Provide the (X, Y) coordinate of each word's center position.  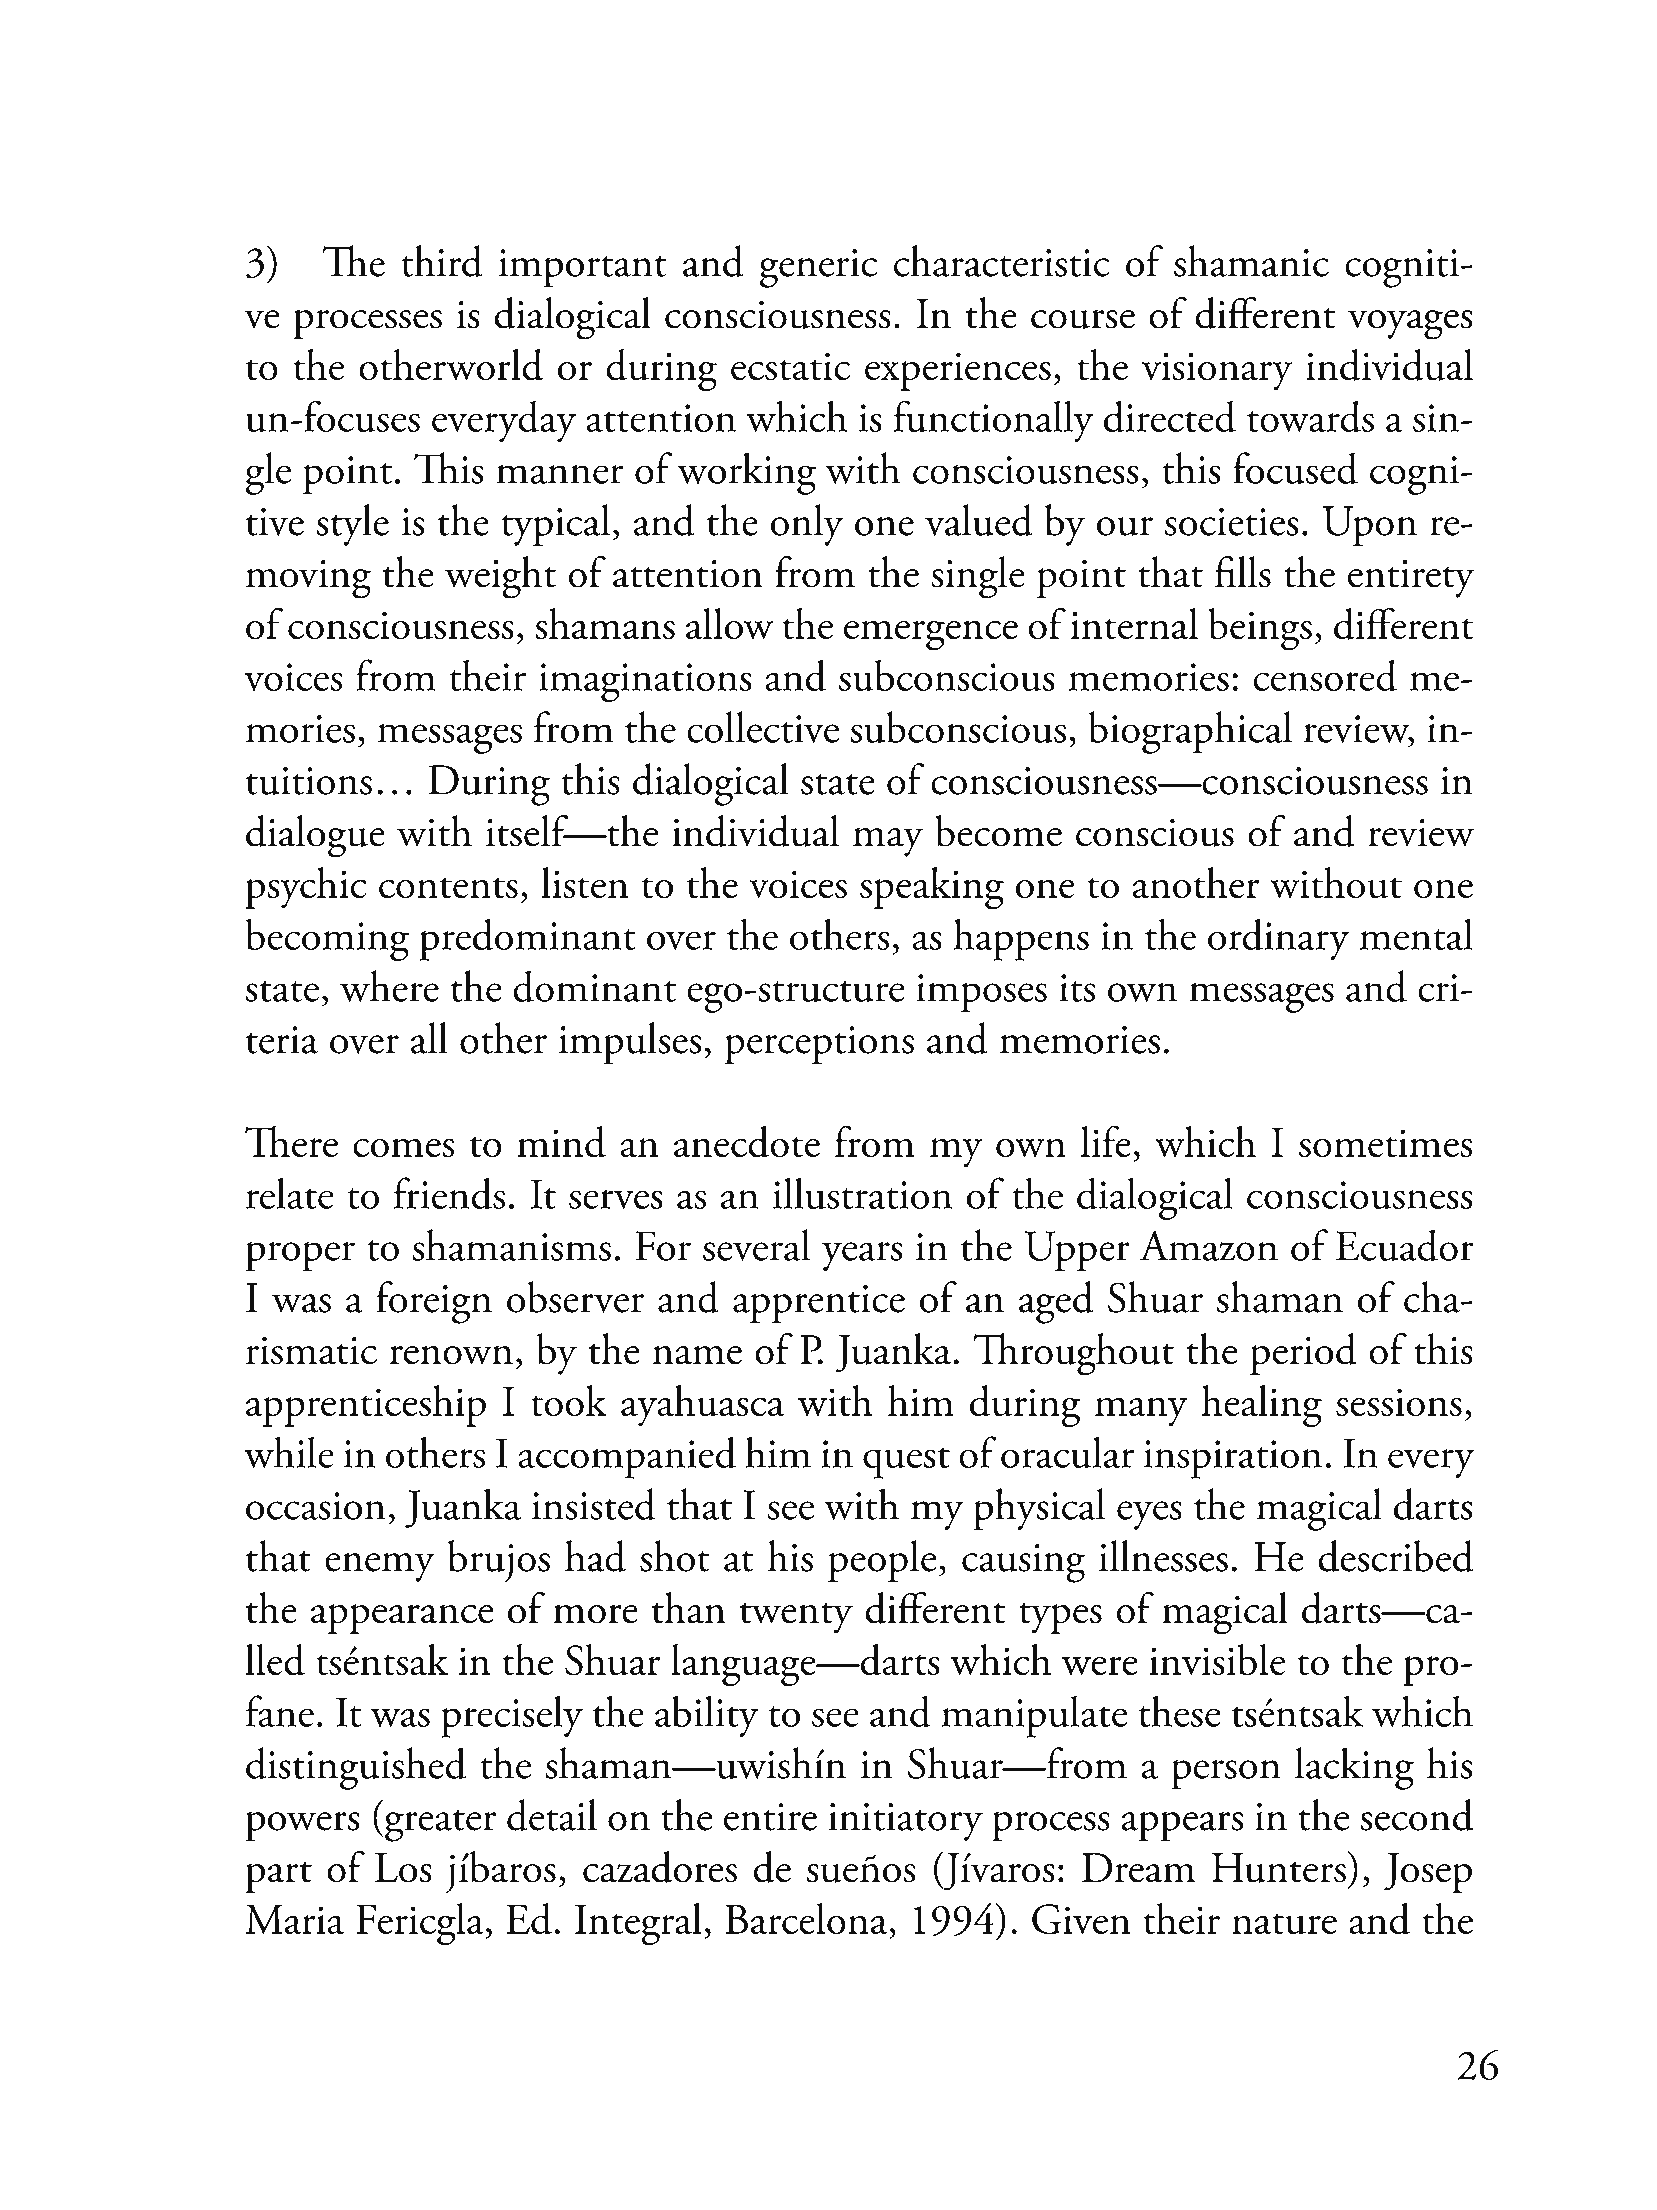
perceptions (819, 1045)
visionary (1217, 371)
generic (819, 268)
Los (403, 1868)
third (442, 261)
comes (403, 1147)
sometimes (1385, 1143)
